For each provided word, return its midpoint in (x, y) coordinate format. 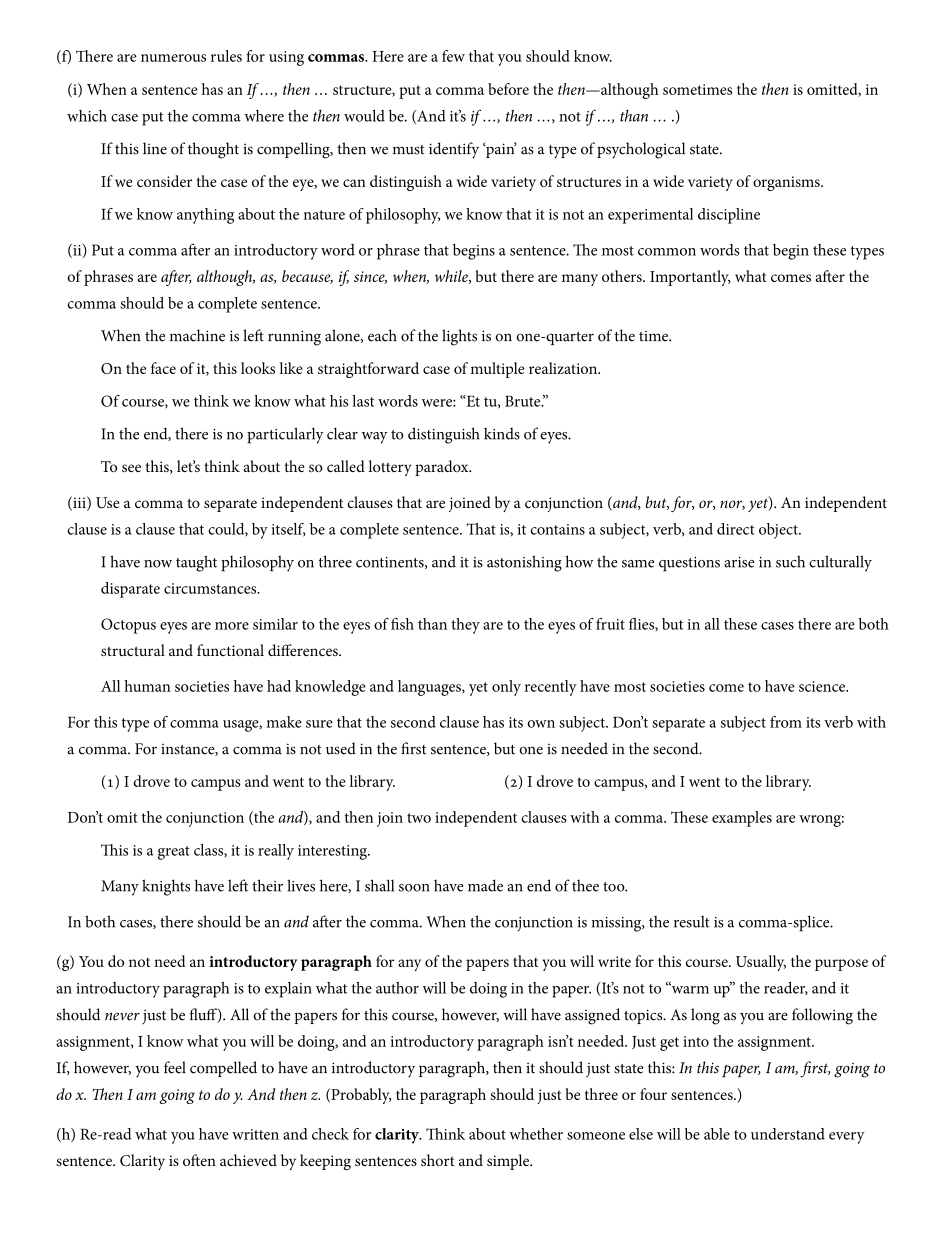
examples (742, 819)
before (508, 89)
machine (197, 335)
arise (739, 562)
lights (459, 337)
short (438, 1160)
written (255, 1134)
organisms (787, 183)
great (174, 853)
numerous (173, 58)
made (485, 885)
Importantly (690, 278)
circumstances (211, 588)
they (465, 626)
